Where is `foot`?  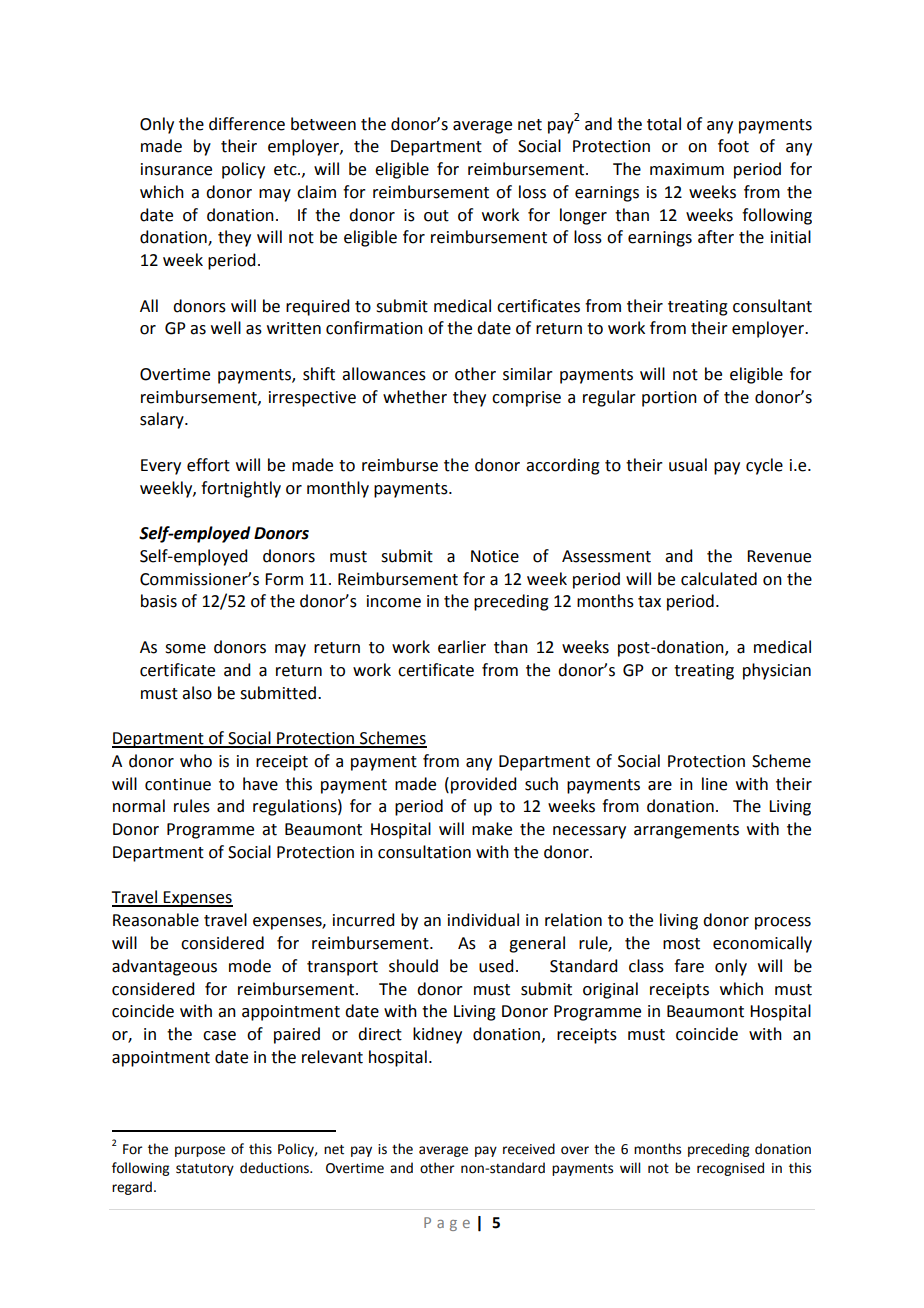 foot is located at coordinates (733, 146).
